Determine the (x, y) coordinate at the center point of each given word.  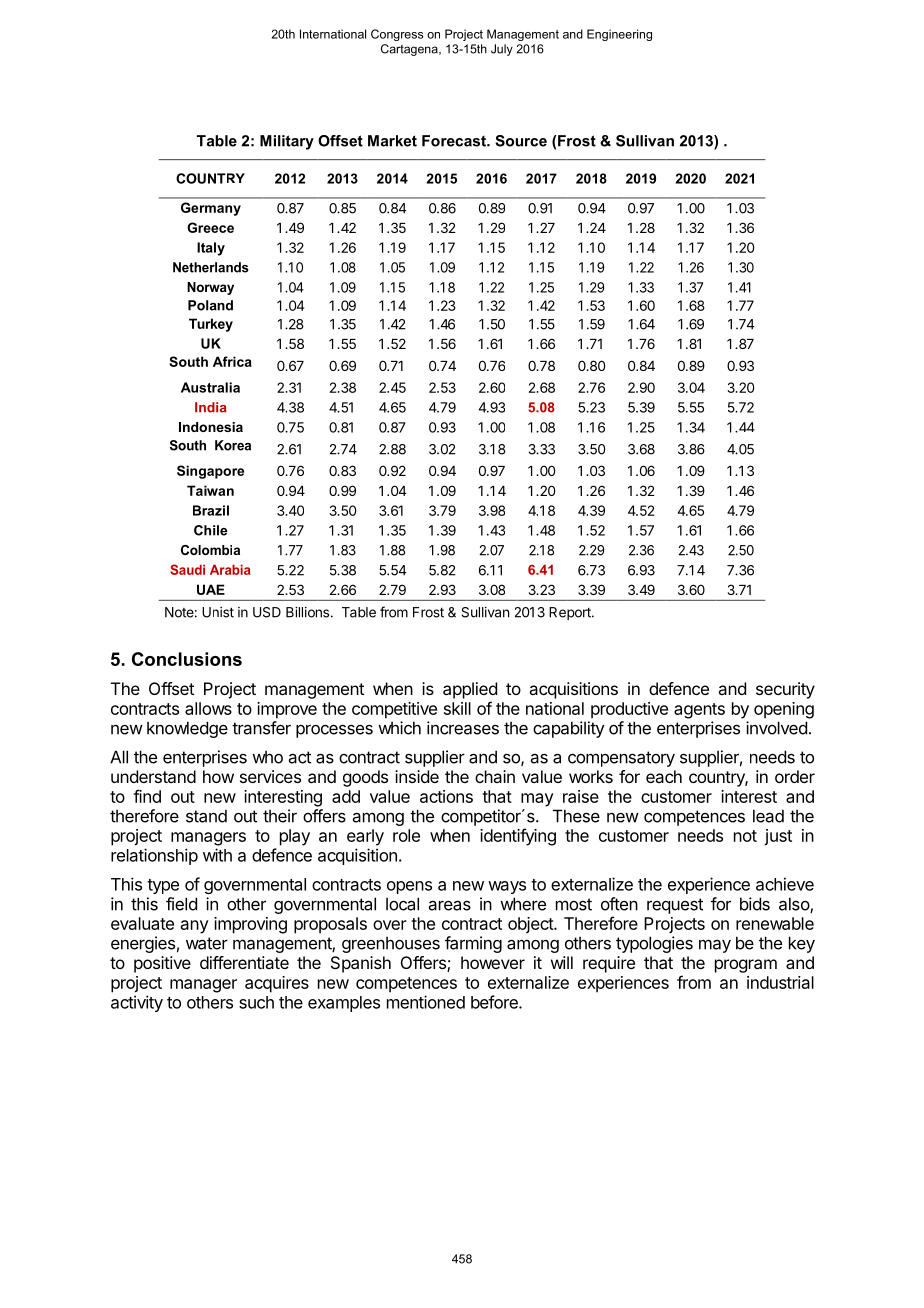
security (785, 690)
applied (470, 690)
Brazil (211, 510)
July (502, 50)
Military (287, 142)
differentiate (244, 962)
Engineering (619, 35)
